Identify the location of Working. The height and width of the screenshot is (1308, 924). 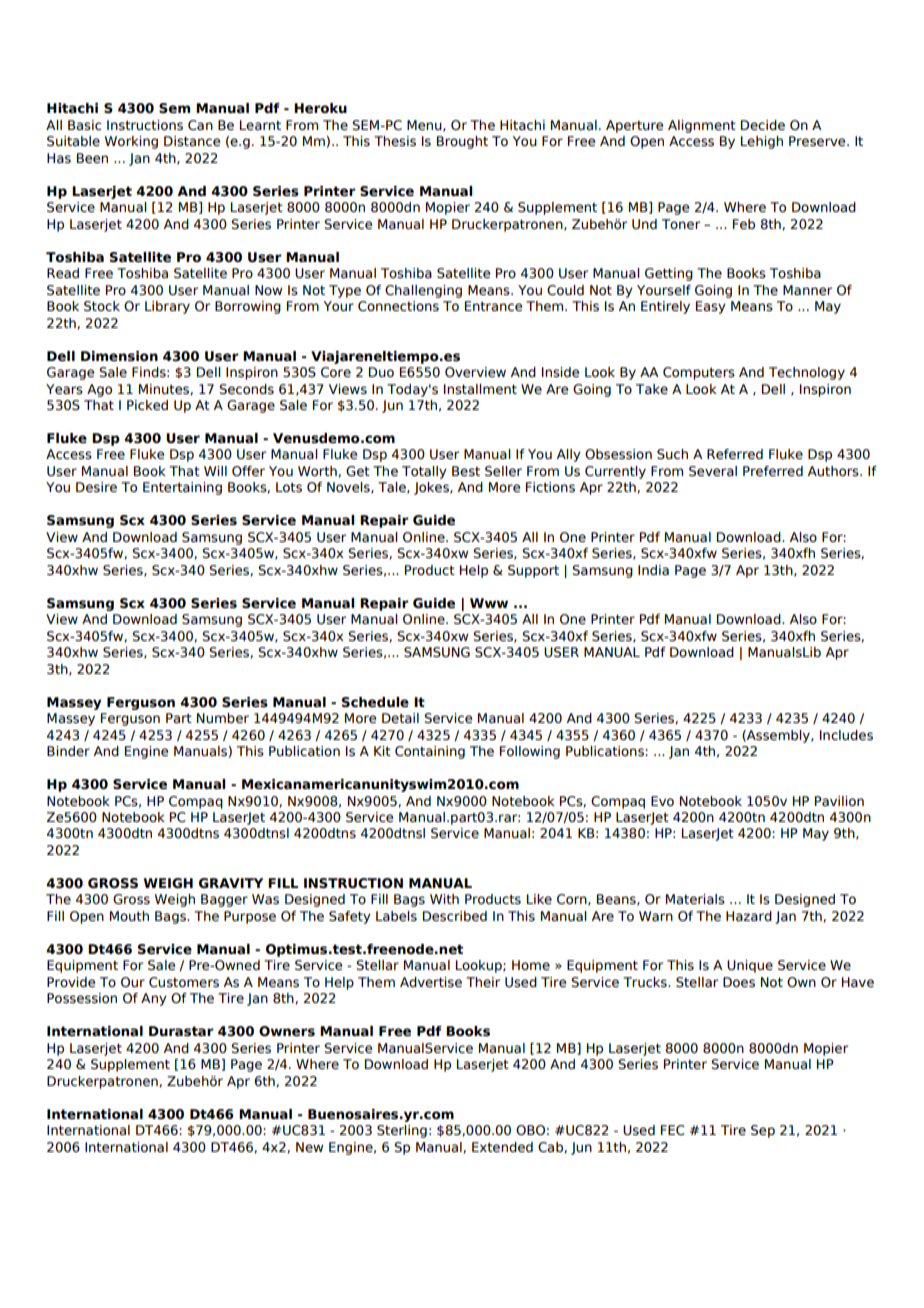
(131, 142).
